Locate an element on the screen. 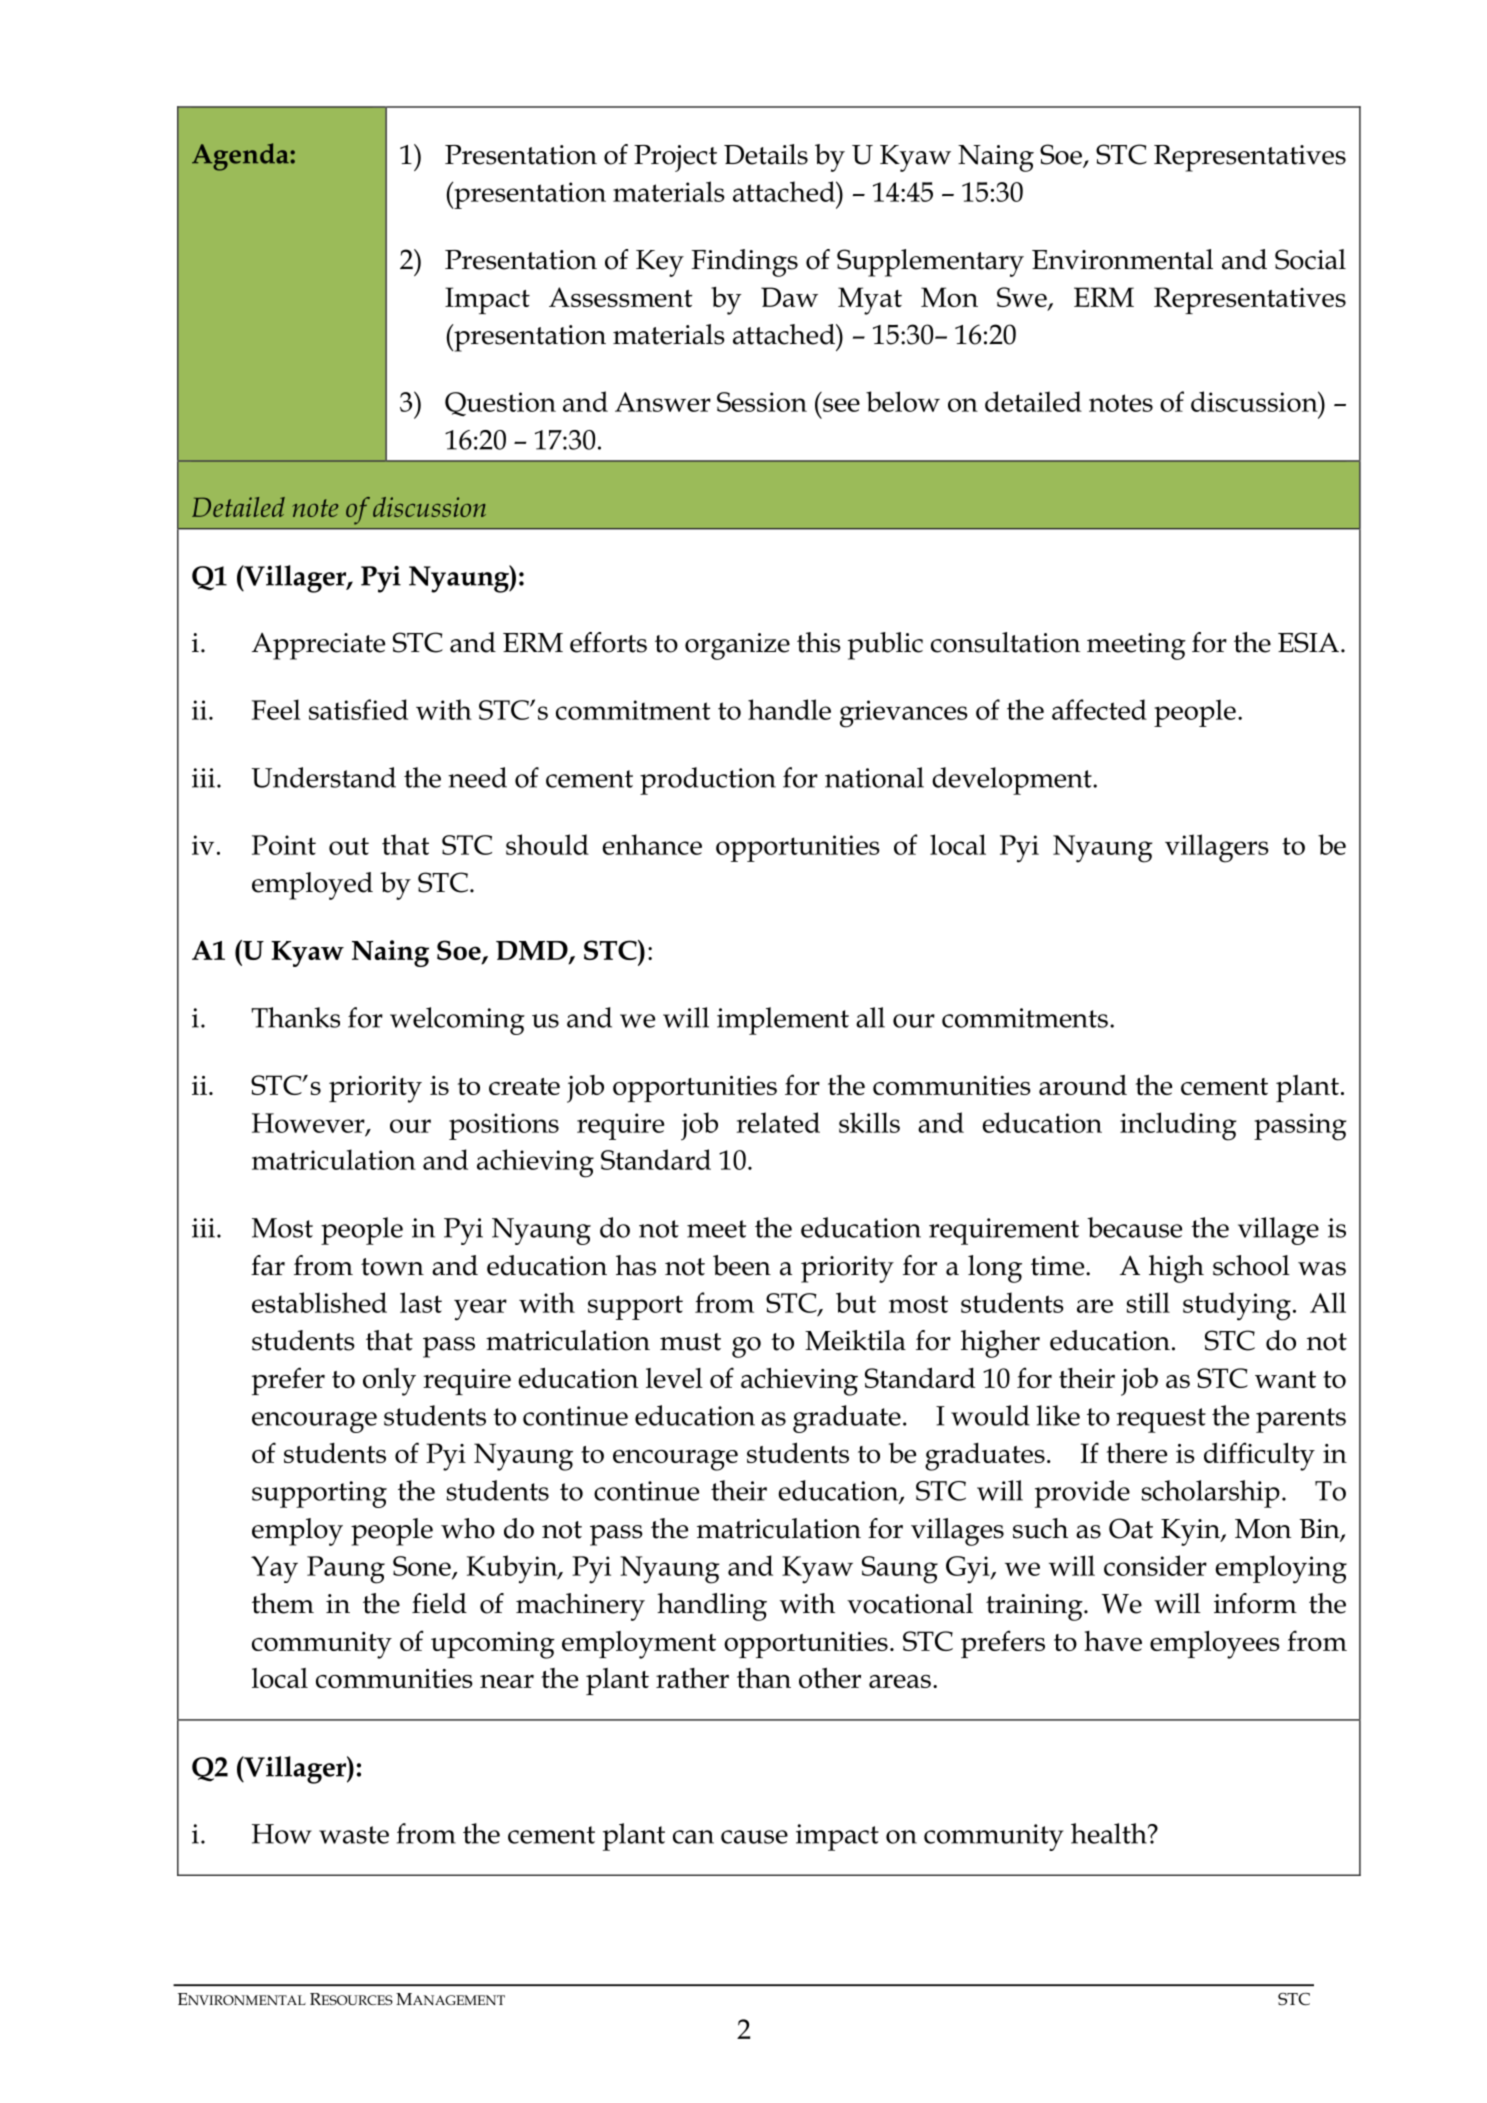  Agenda is located at coordinates (241, 157).
